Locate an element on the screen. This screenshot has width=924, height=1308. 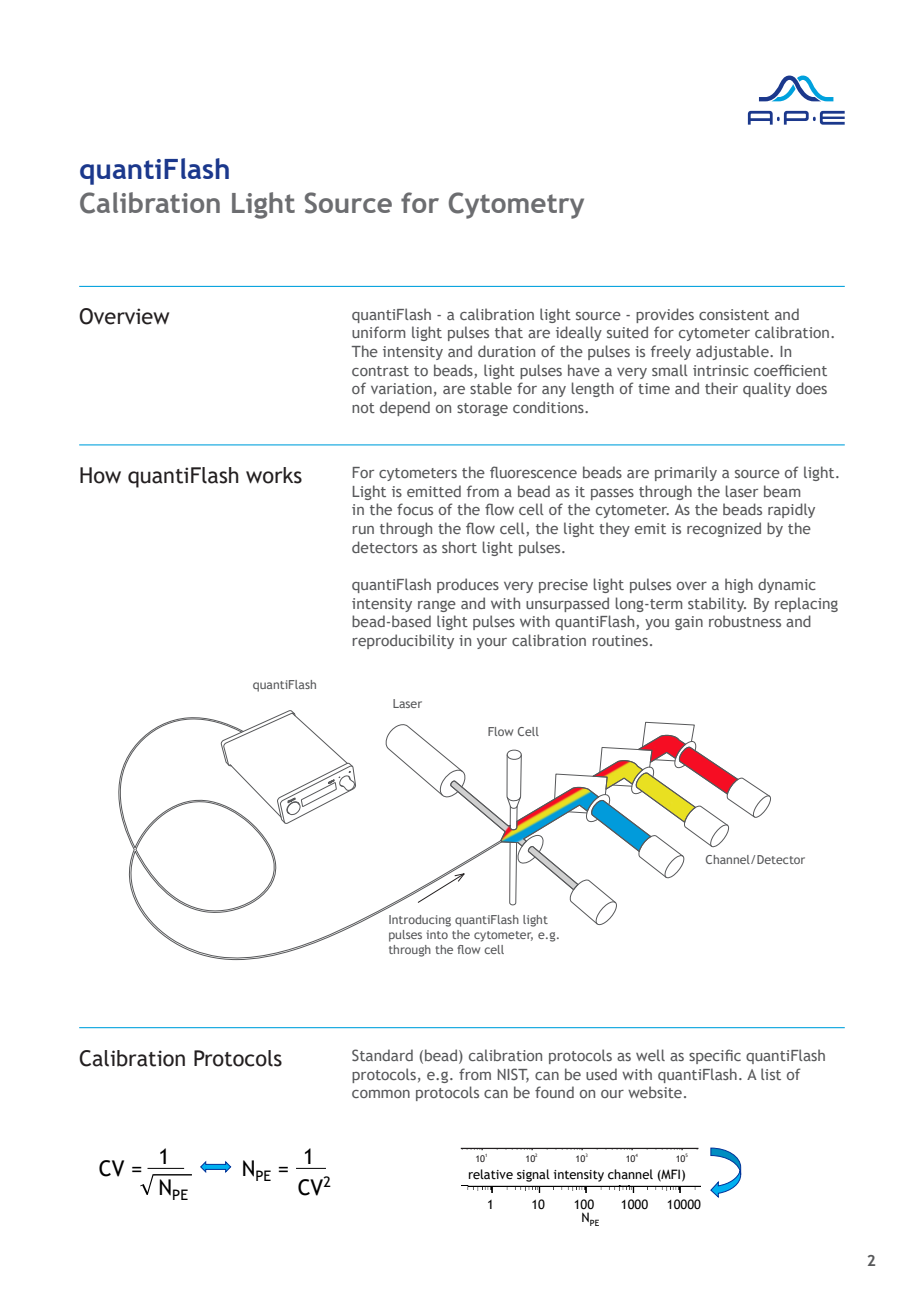
your is located at coordinates (492, 643).
